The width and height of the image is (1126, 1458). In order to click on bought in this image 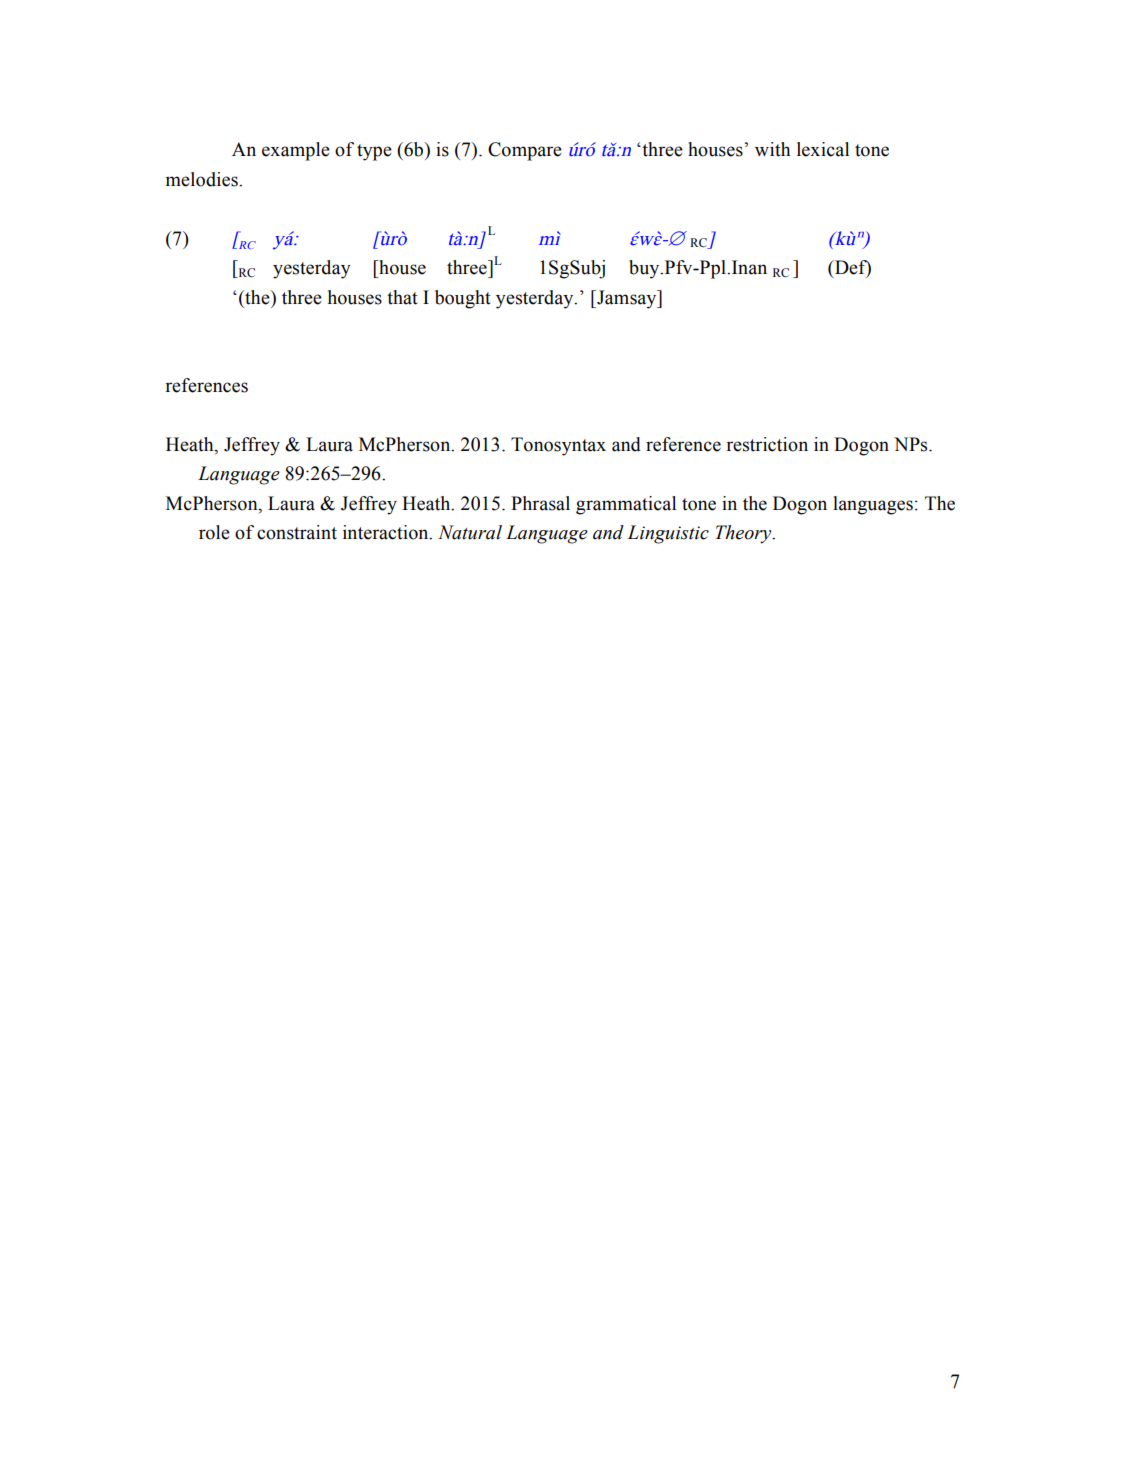, I will do `click(463, 299)`.
